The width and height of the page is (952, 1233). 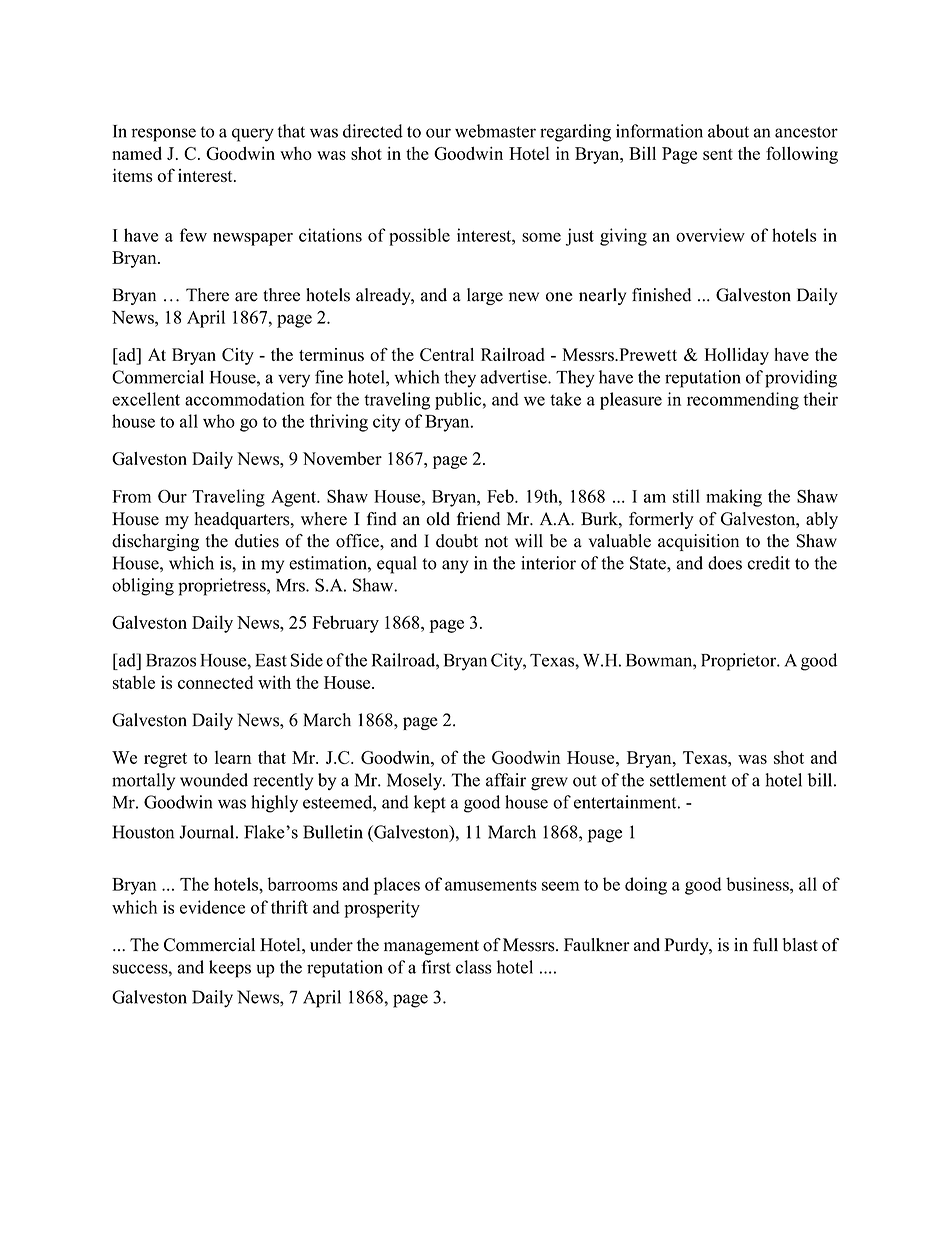 What do you see at coordinates (253, 135) in the page?
I see `query` at bounding box center [253, 135].
